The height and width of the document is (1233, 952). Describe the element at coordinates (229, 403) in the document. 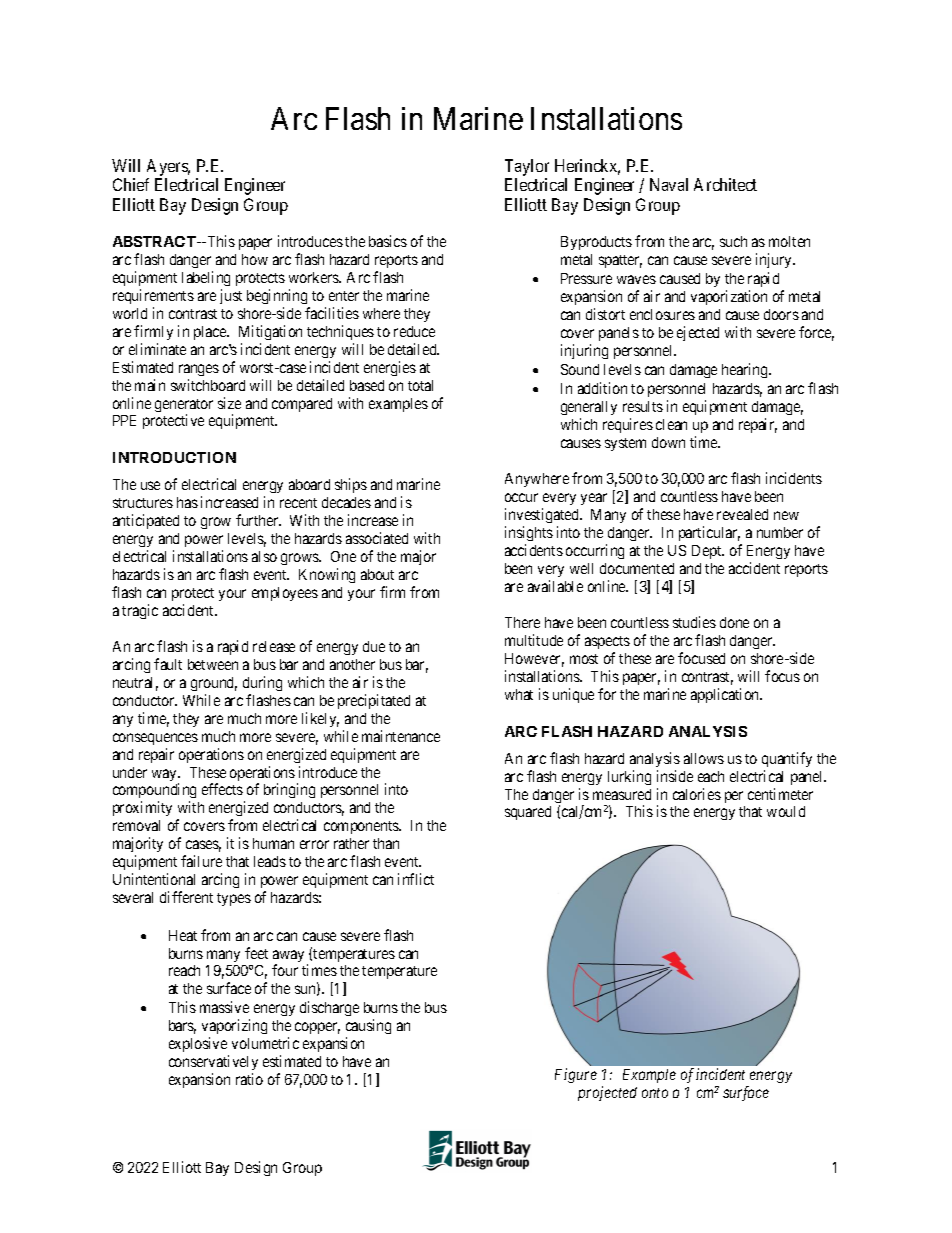

I see `size` at that location.
